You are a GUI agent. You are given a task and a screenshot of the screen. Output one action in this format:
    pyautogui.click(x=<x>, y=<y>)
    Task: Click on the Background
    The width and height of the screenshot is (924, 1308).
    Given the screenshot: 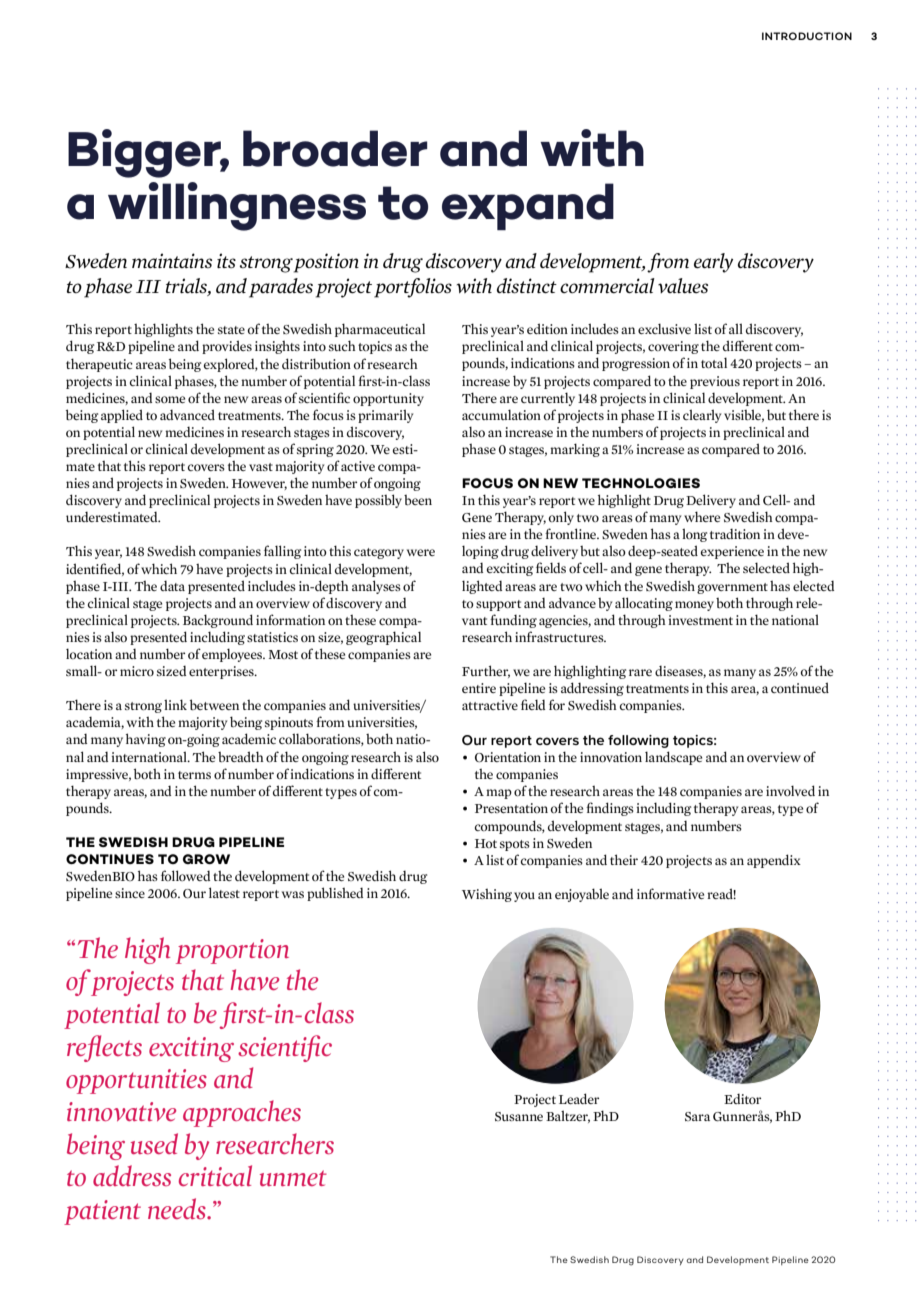 What is the action you would take?
    pyautogui.click(x=218, y=621)
